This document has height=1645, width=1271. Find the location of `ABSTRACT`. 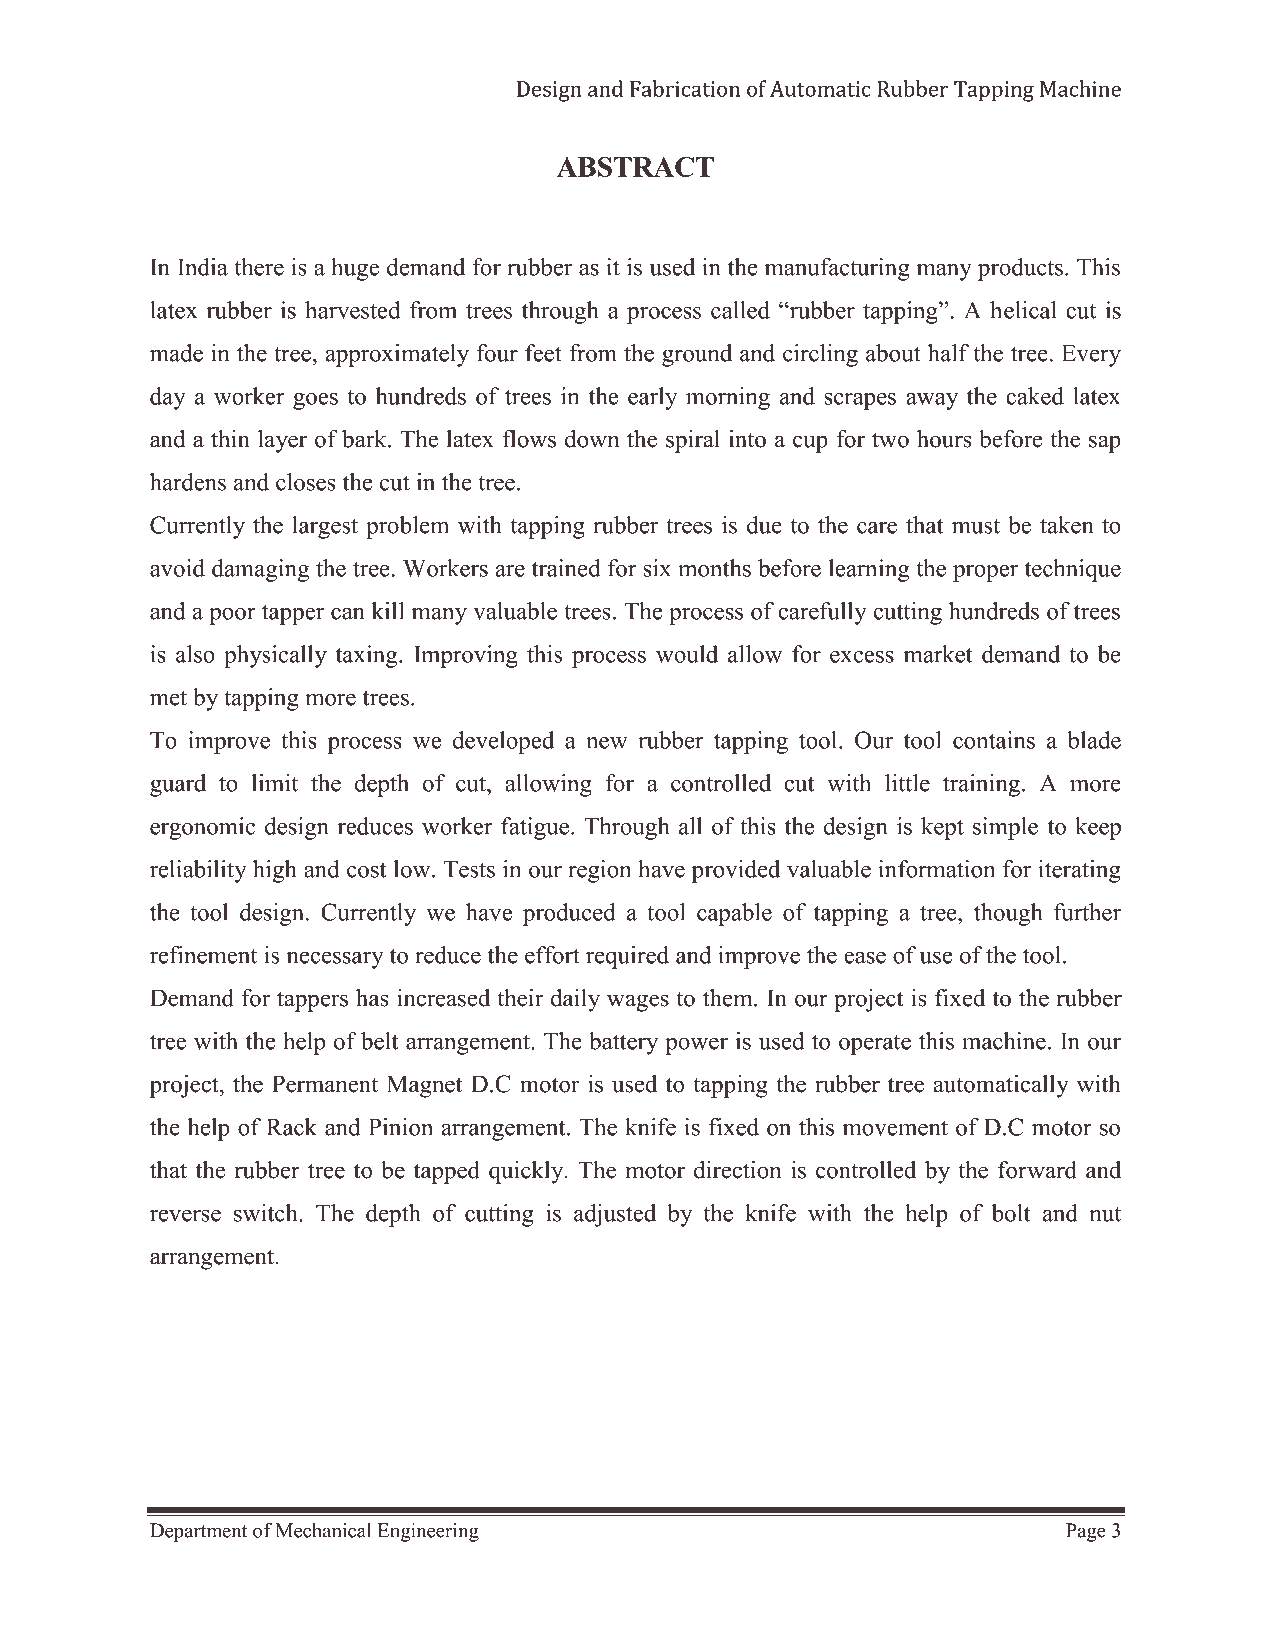

ABSTRACT is located at coordinates (635, 166).
